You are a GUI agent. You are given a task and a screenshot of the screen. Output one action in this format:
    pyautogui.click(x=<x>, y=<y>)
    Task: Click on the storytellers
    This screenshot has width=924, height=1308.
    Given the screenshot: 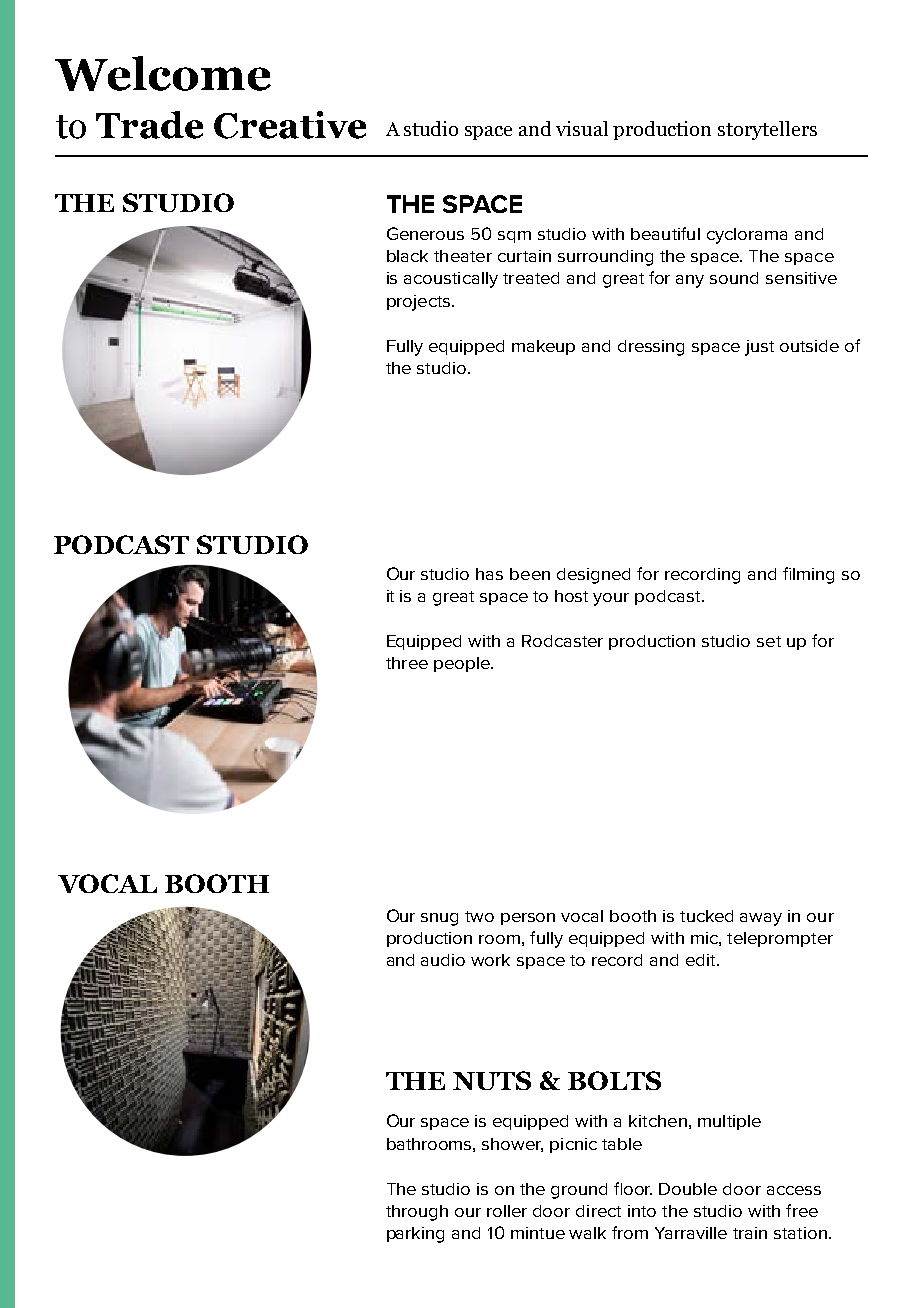 What is the action you would take?
    pyautogui.click(x=767, y=130)
